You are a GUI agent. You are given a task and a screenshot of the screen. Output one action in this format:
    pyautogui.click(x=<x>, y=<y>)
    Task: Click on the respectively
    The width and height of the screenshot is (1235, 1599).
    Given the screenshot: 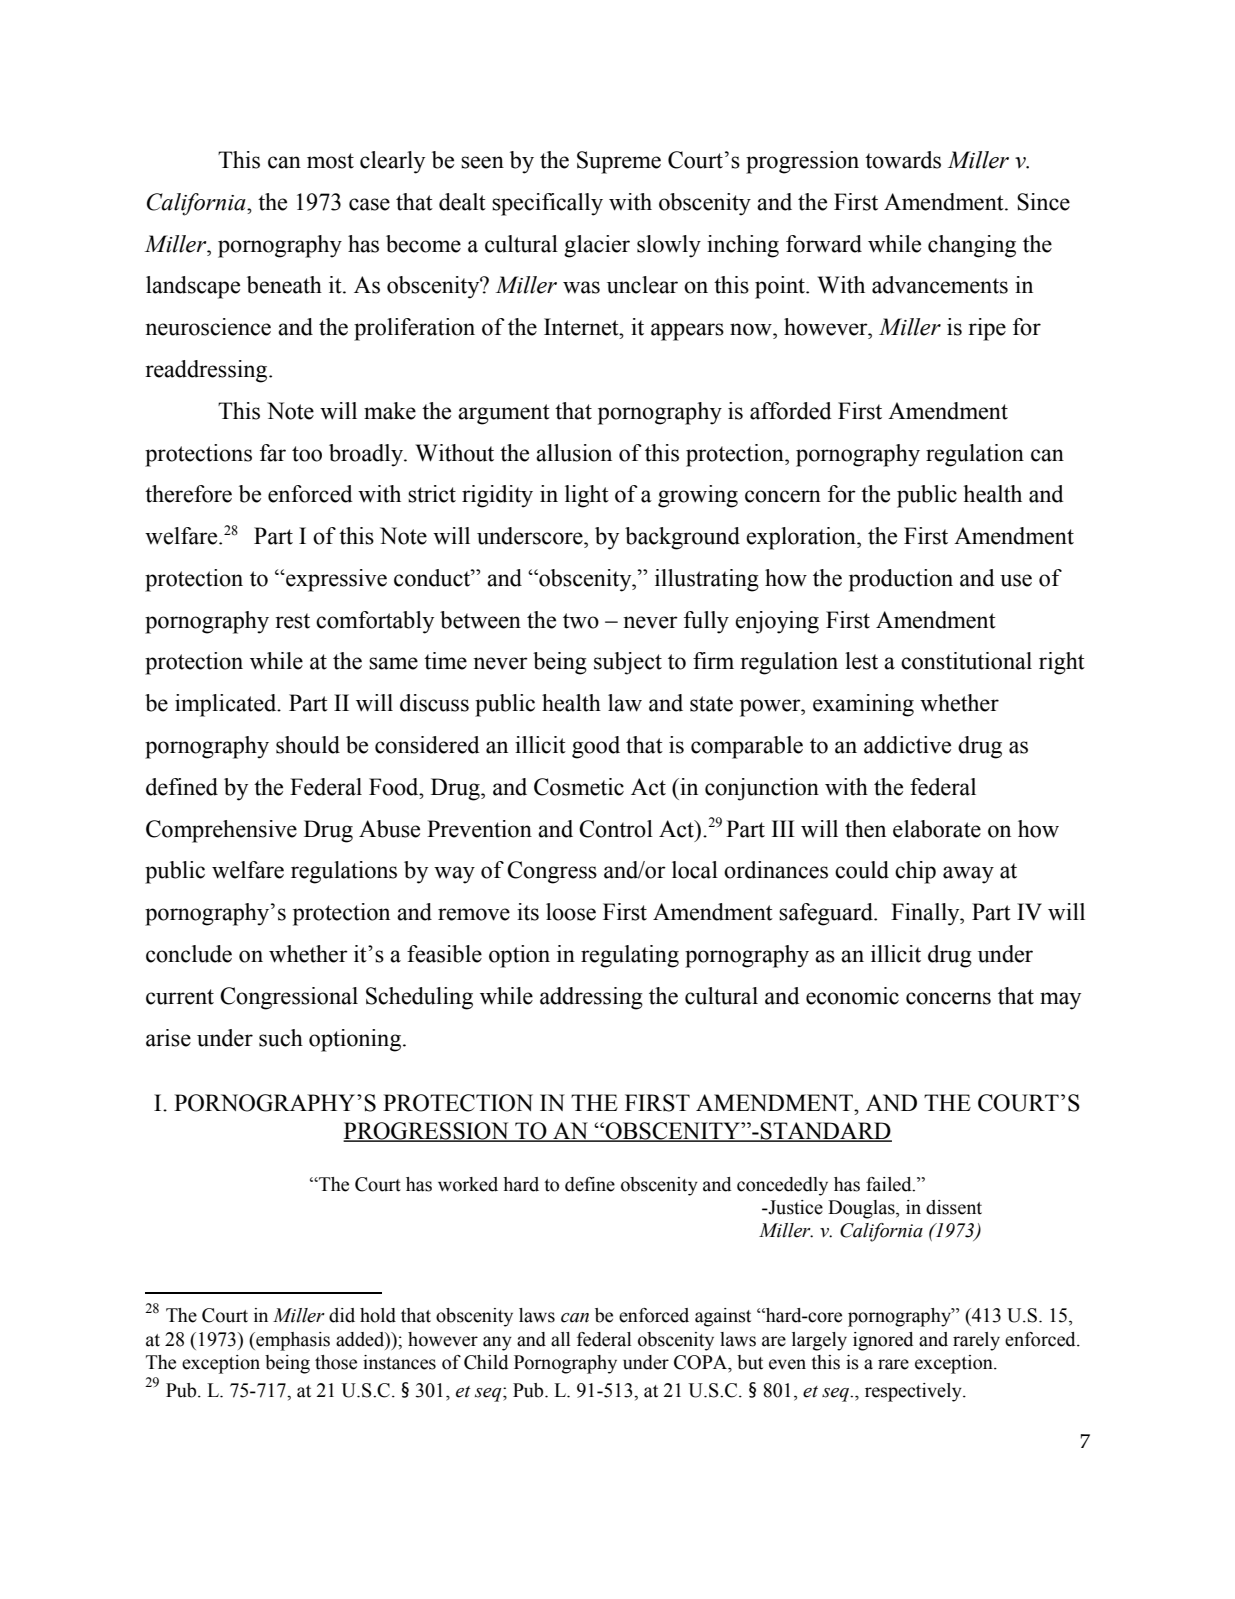 What is the action you would take?
    pyautogui.click(x=914, y=1392)
